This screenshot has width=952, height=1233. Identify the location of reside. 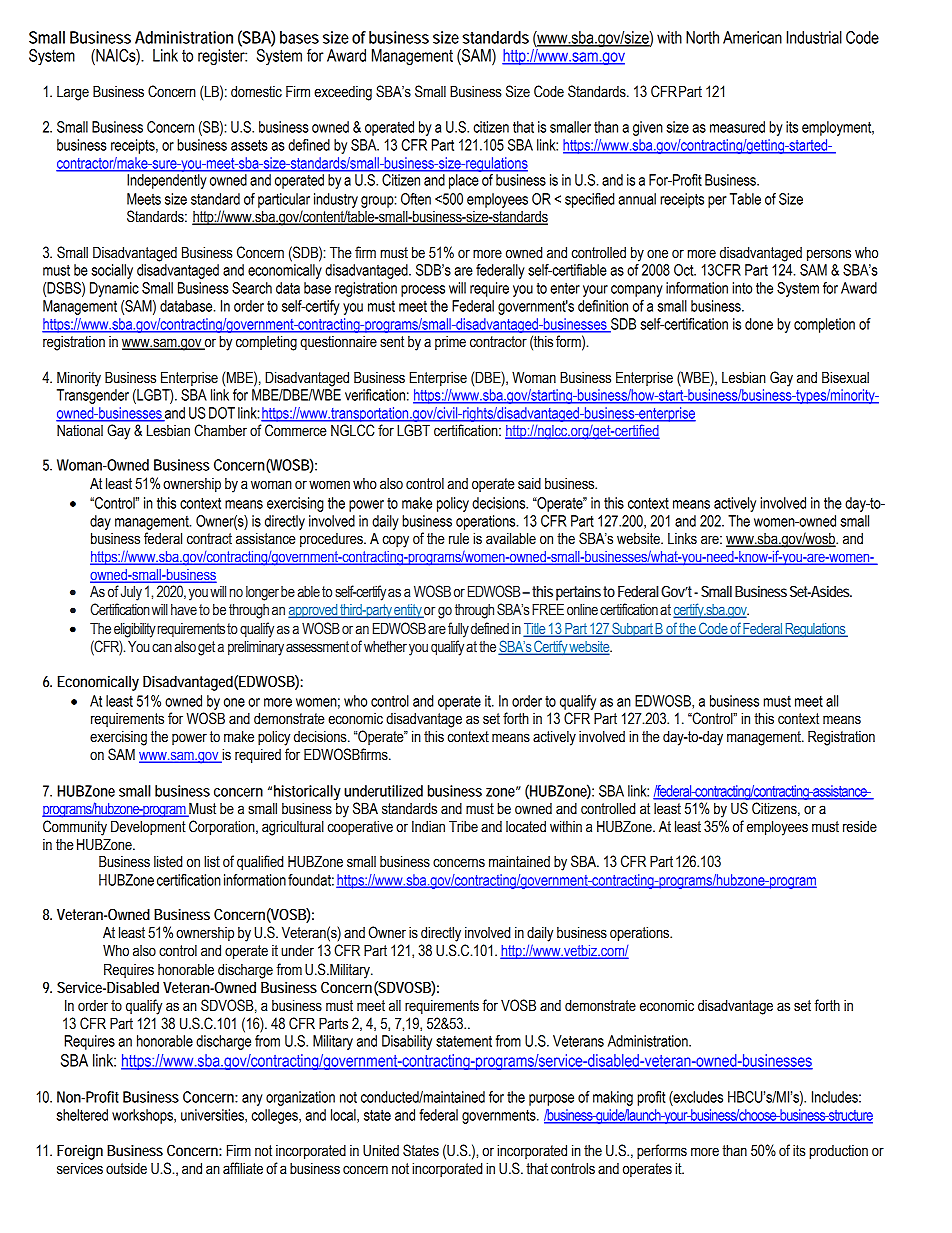
(860, 826).
